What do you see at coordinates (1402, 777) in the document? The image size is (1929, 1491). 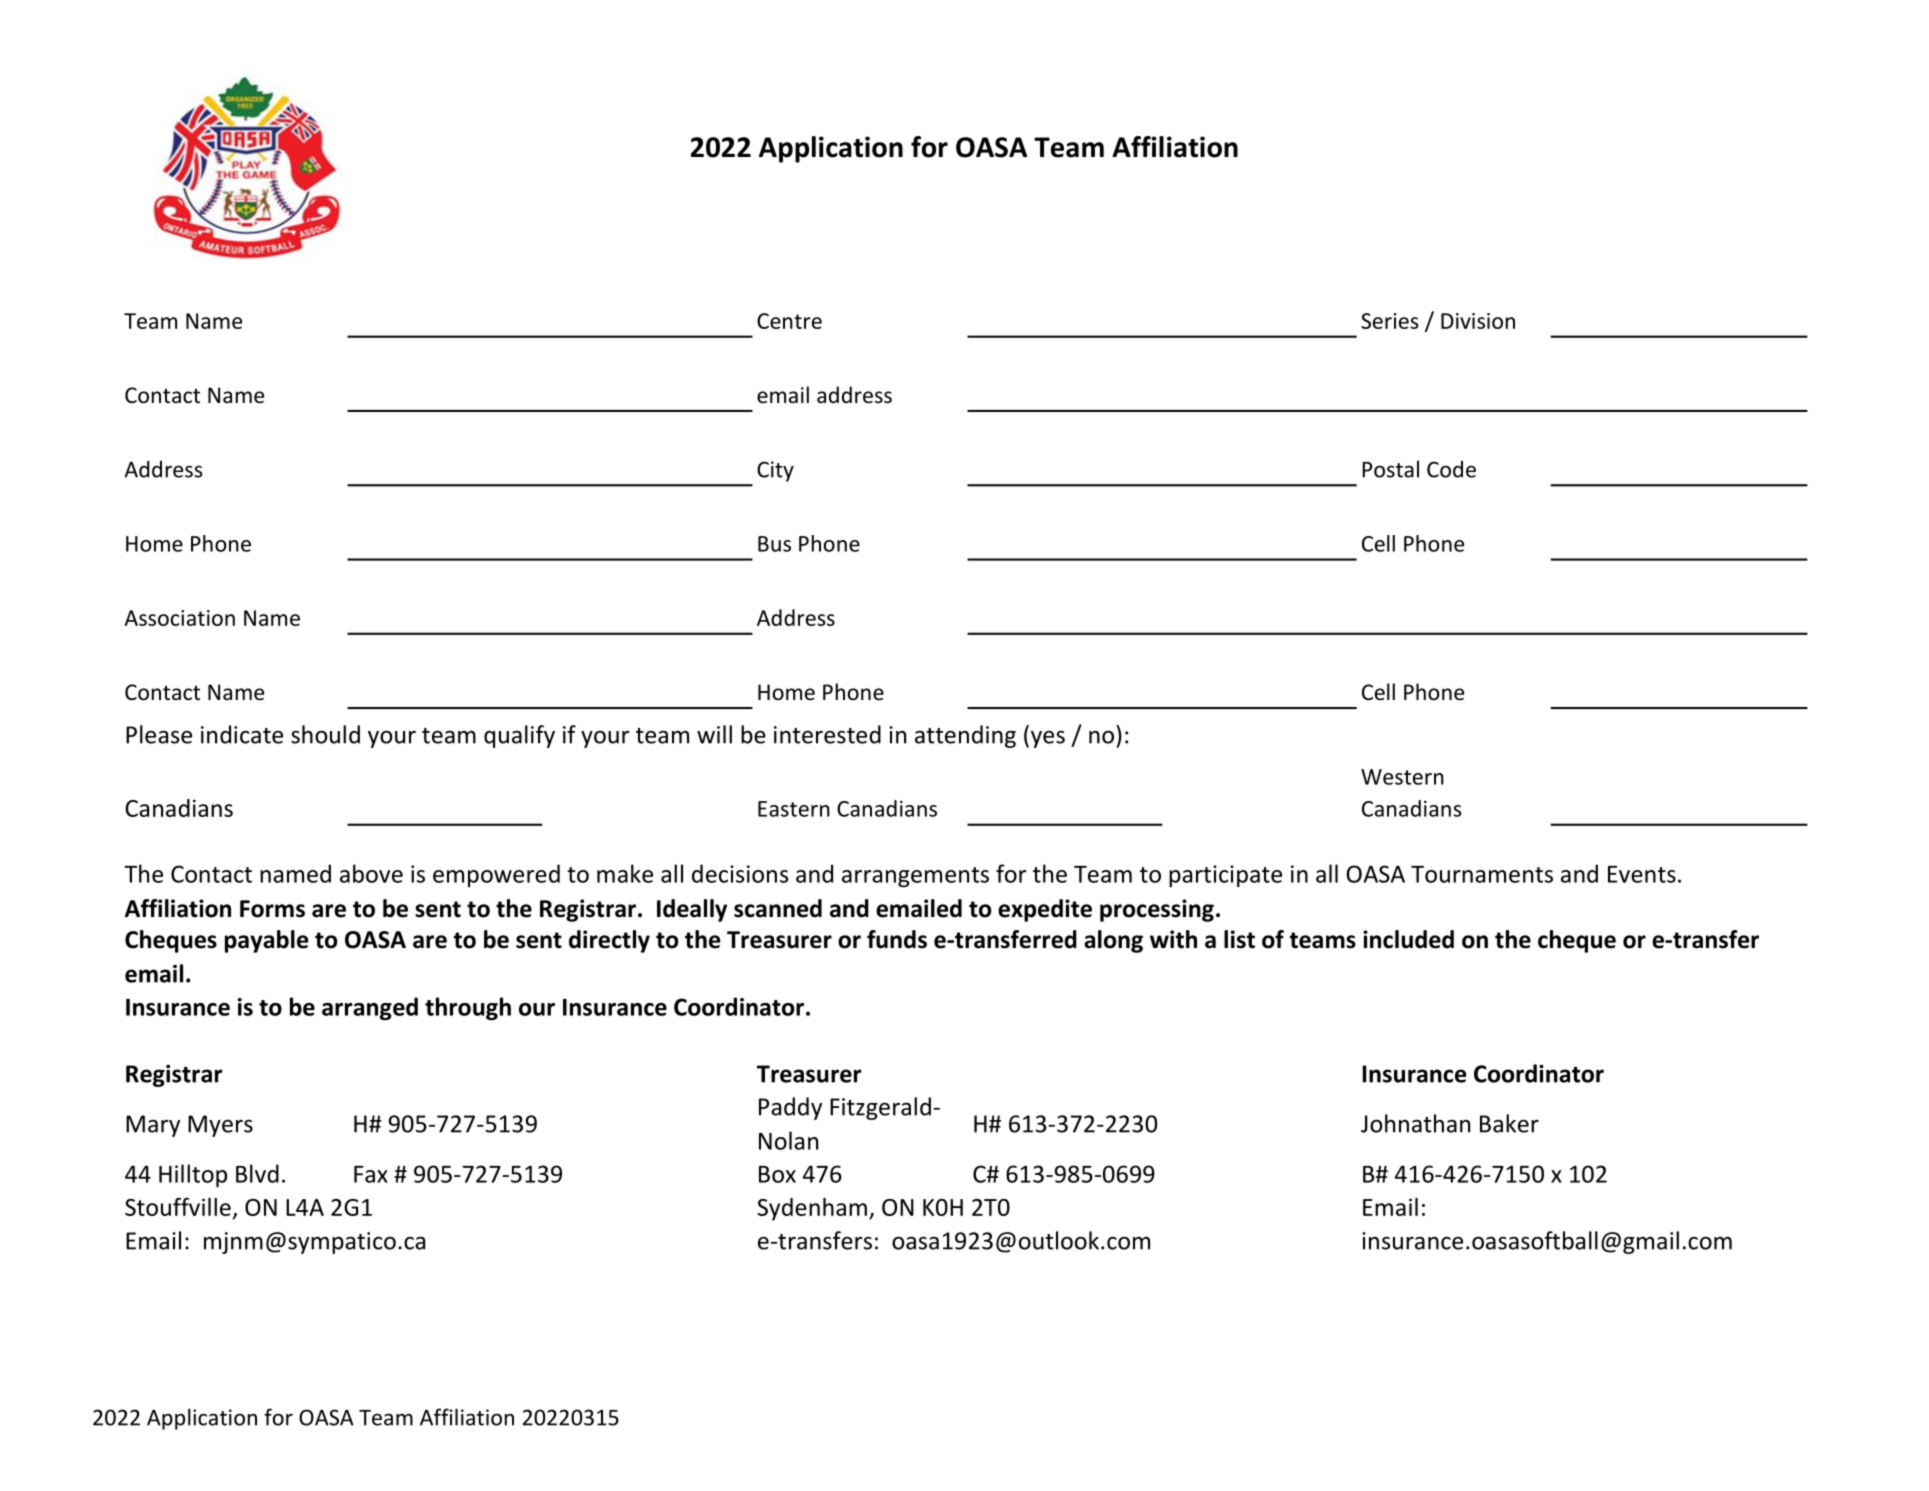 I see `Western` at bounding box center [1402, 777].
